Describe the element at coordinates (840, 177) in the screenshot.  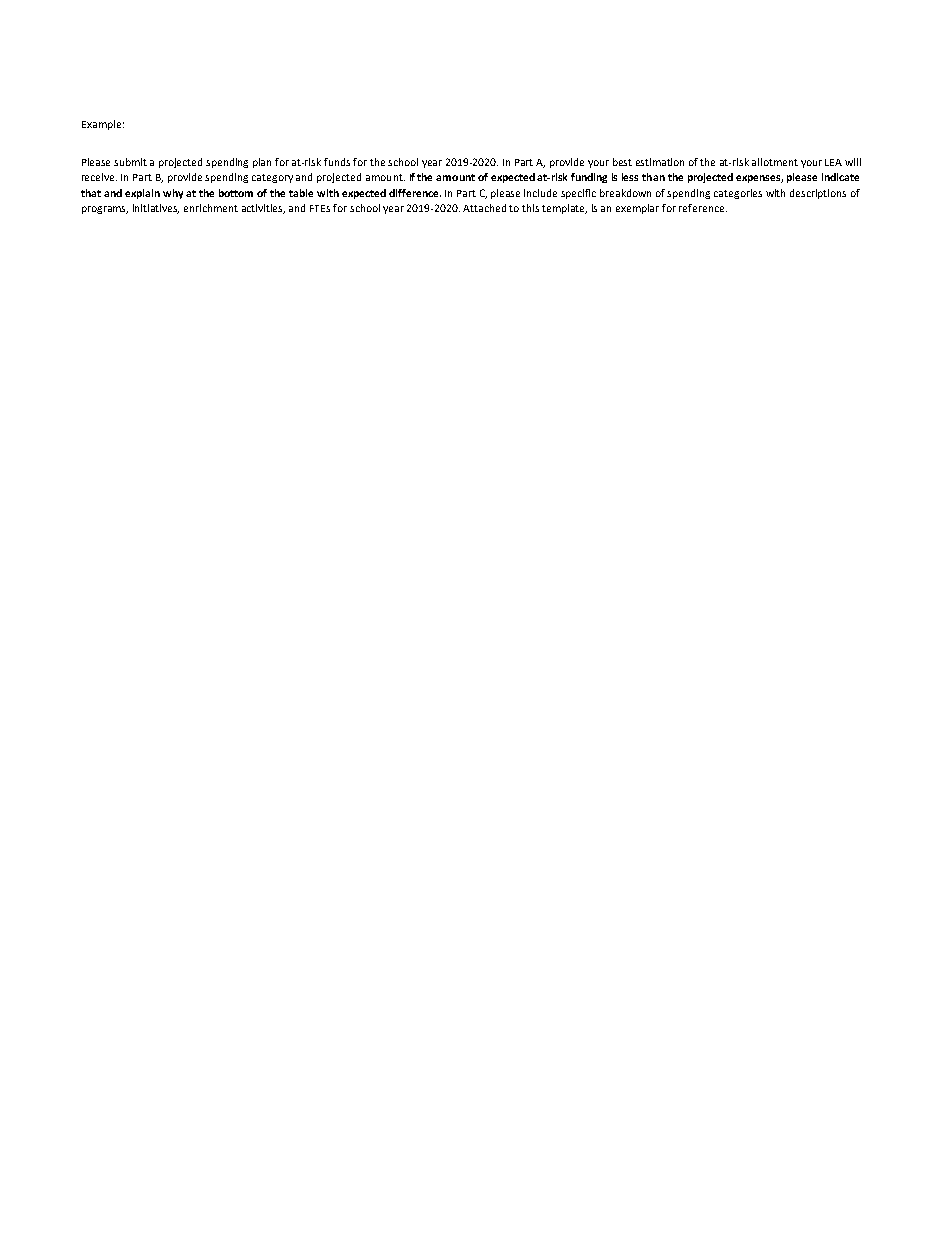
I see `indicate` at that location.
